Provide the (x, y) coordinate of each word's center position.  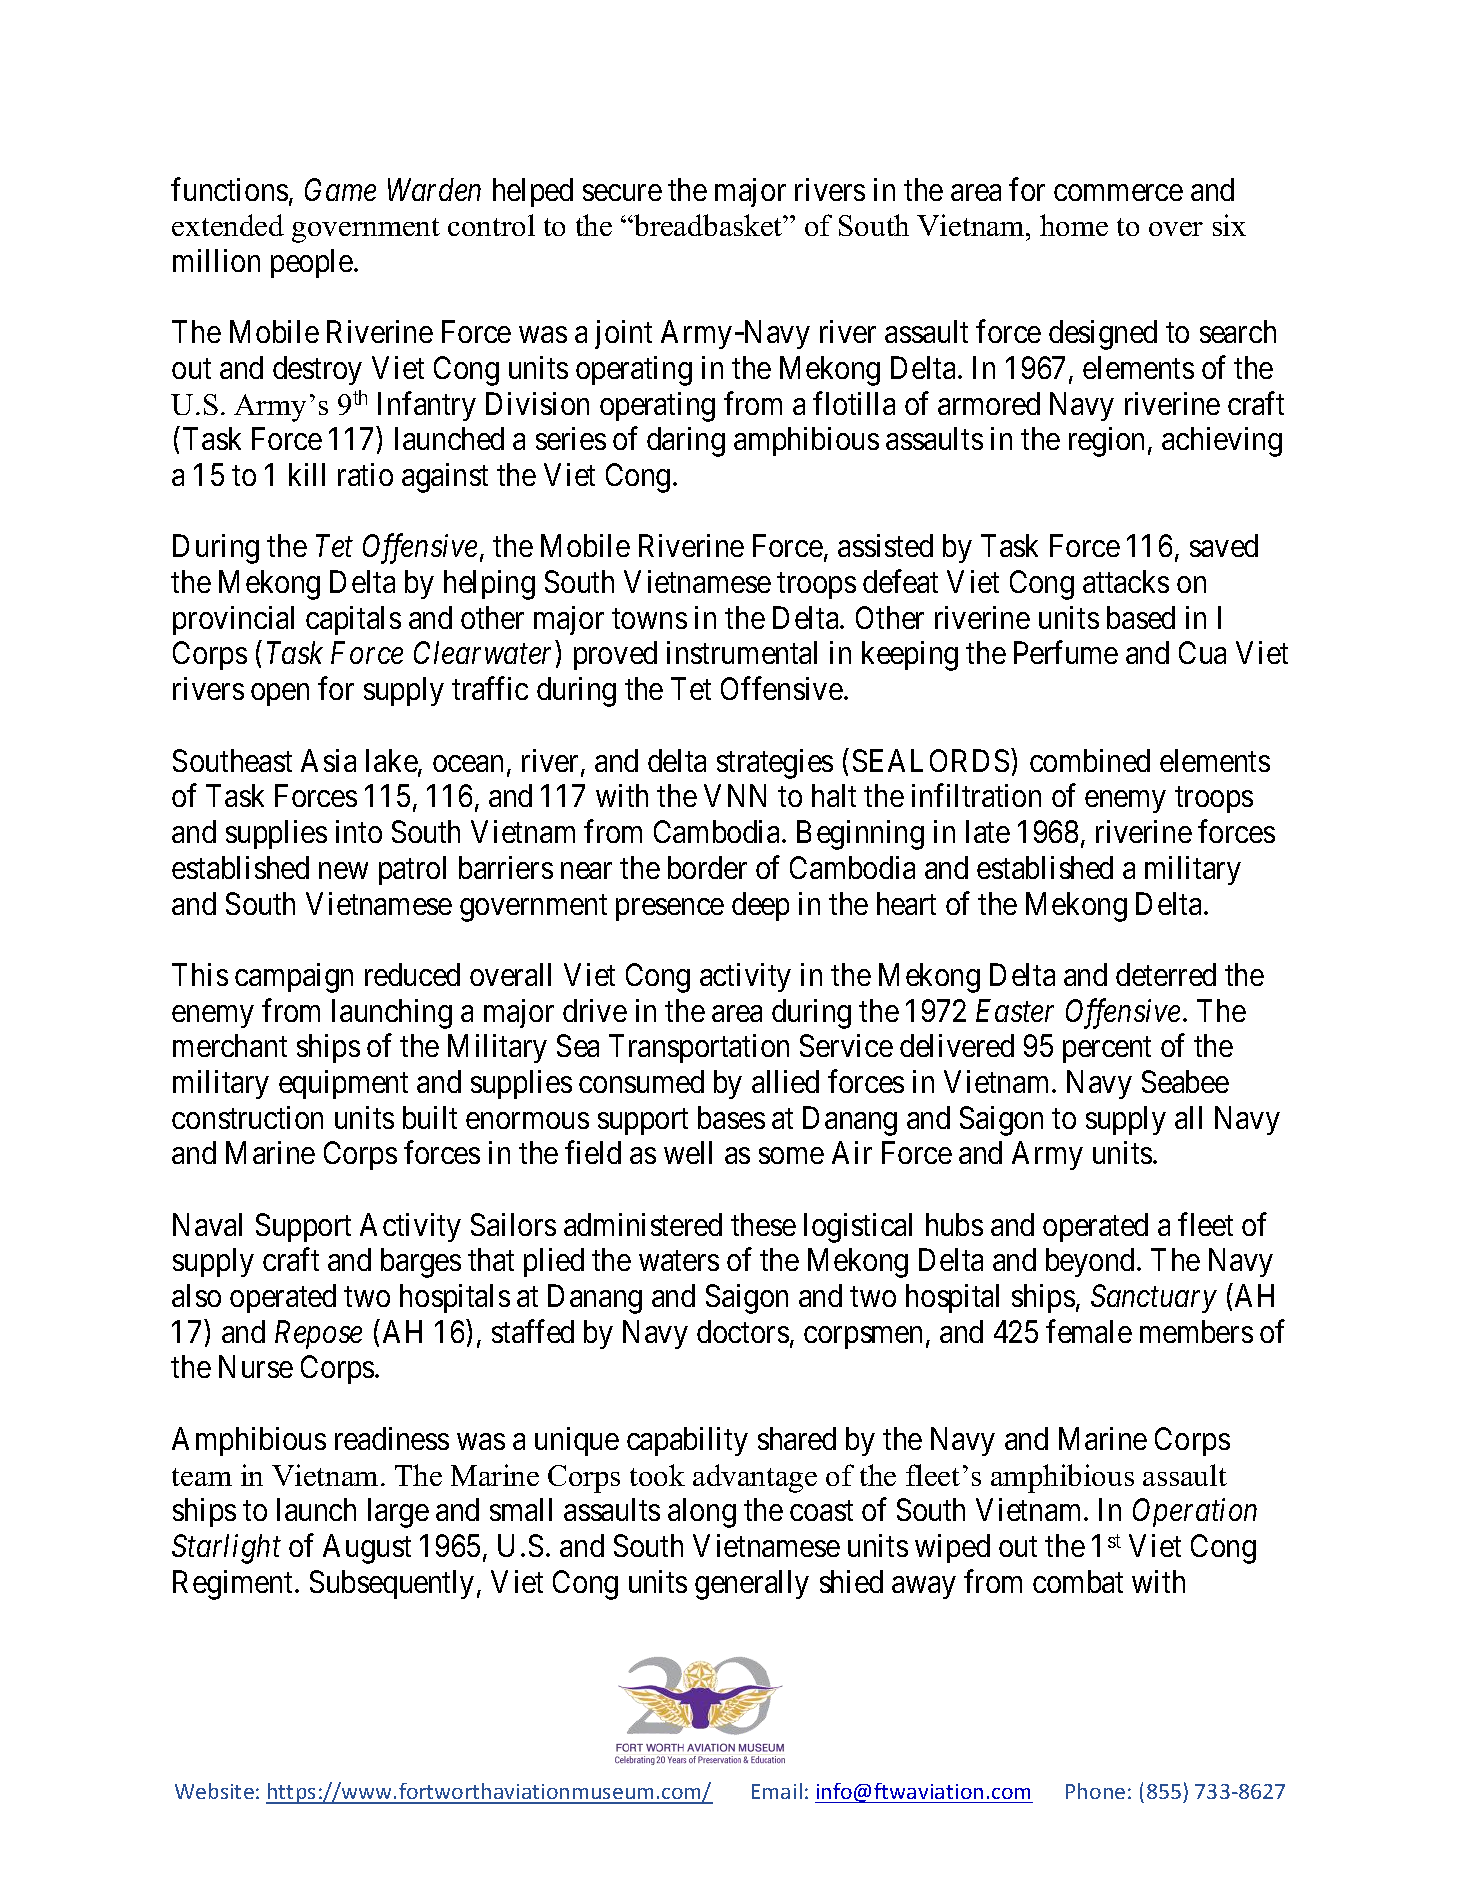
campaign (294, 978)
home (1074, 225)
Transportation (699, 1048)
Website (214, 1791)
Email (777, 1791)
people (312, 263)
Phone (1095, 1791)
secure (622, 192)
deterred (1166, 974)
